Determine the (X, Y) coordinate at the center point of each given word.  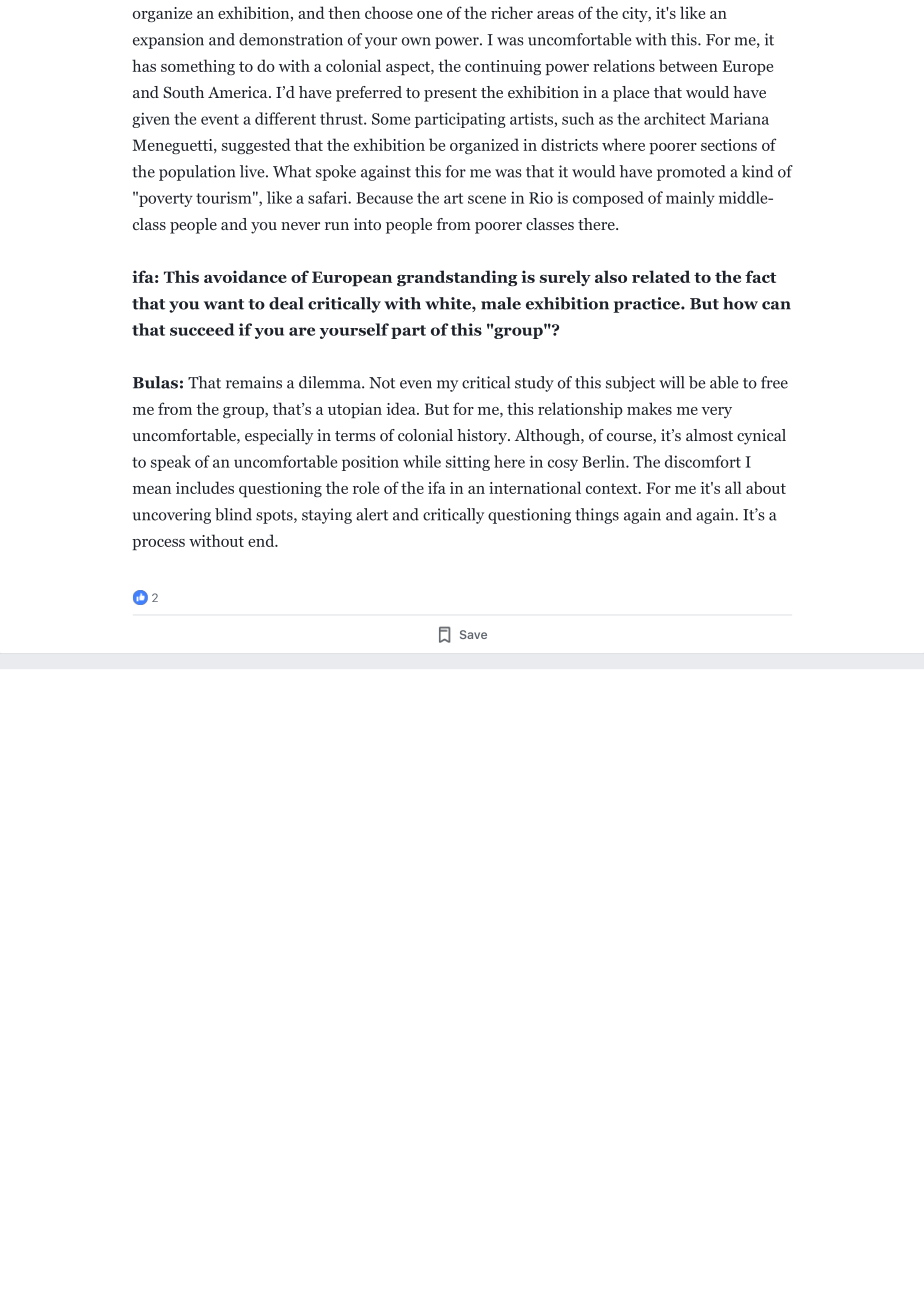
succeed (202, 329)
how (740, 303)
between (688, 65)
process (158, 545)
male (501, 303)
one (429, 15)
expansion (168, 41)
